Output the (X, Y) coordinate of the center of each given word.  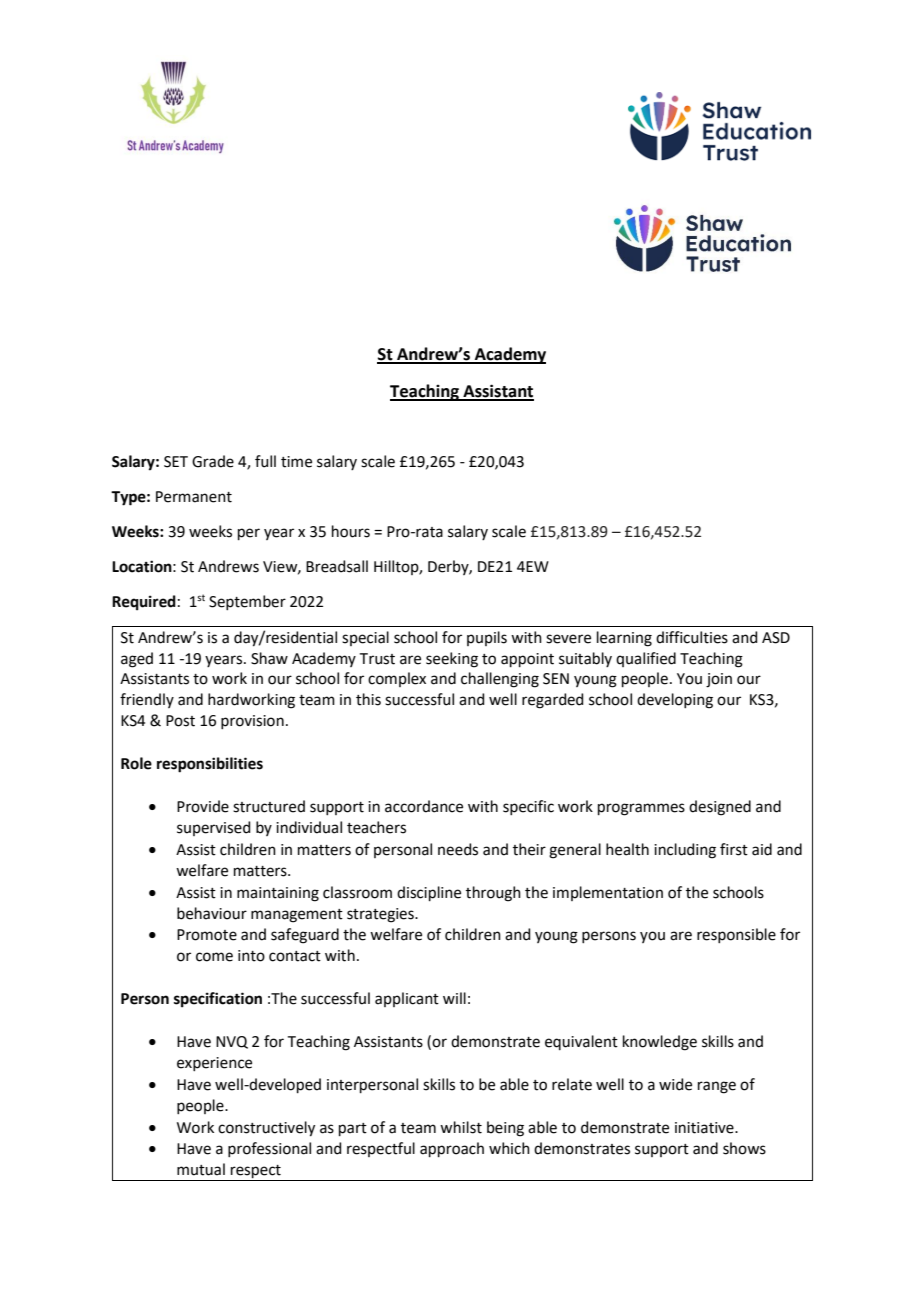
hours (351, 531)
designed (720, 808)
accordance (424, 806)
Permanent (194, 497)
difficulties (692, 637)
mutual (201, 1169)
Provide (203, 806)
